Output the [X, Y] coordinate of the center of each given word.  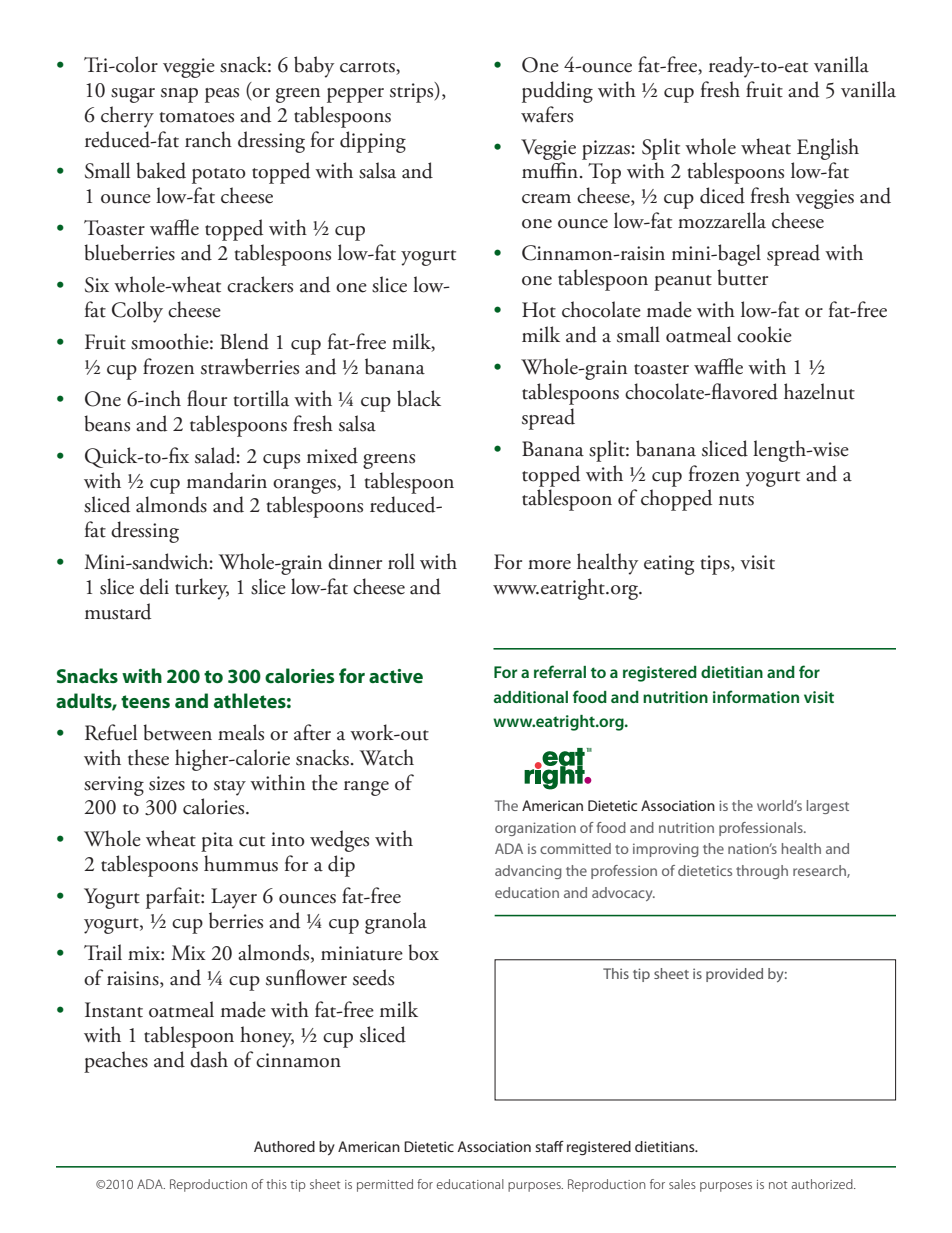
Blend [244, 341]
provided [734, 975]
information [756, 696]
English [828, 149]
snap [179, 95]
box [423, 952]
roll [401, 561]
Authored [284, 1146]
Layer [234, 898]
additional [531, 697]
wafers [547, 114]
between [177, 732]
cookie [764, 334]
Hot [539, 310]
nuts [736, 500]
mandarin [227, 480]
